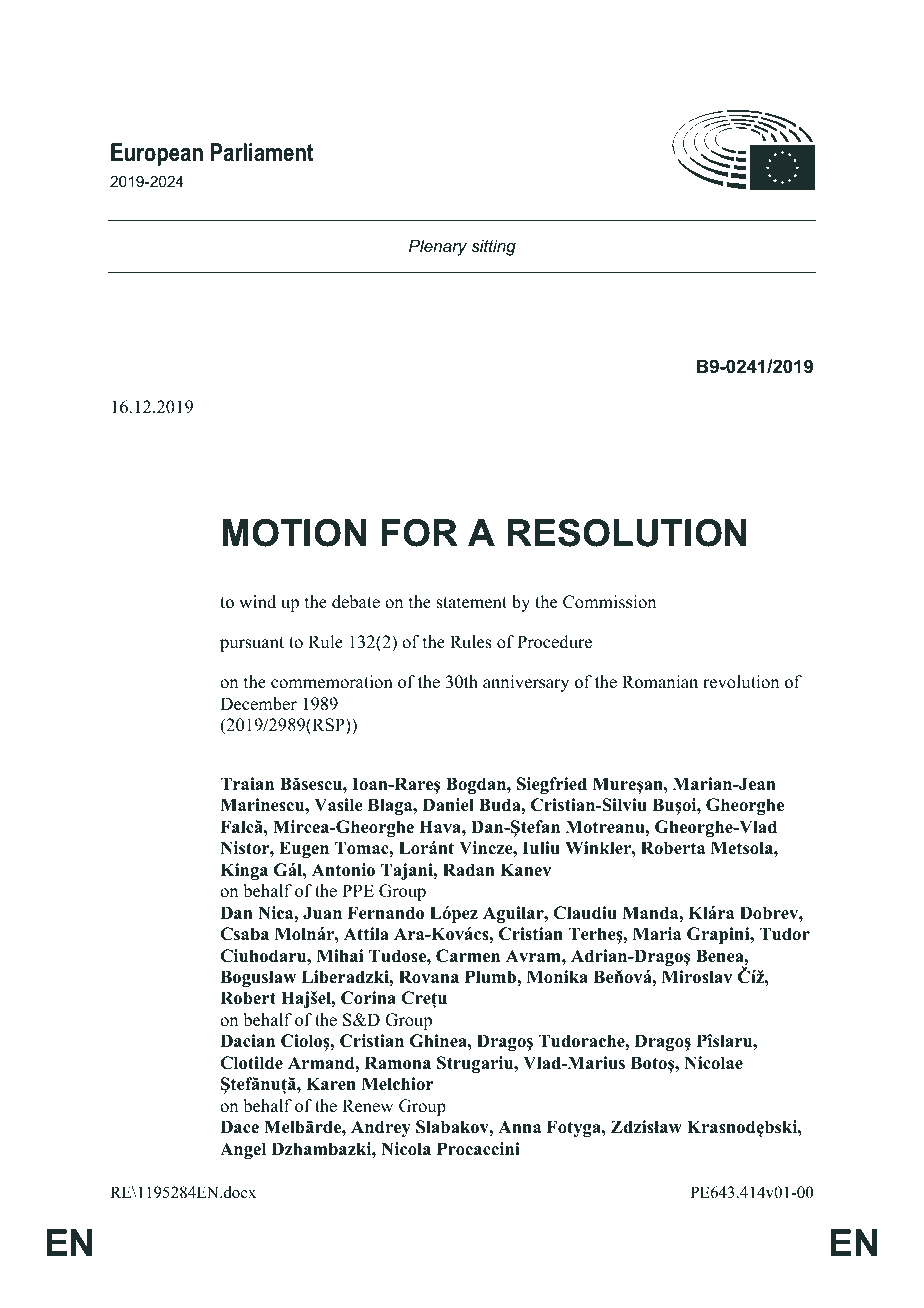  I want to click on sitting, so click(493, 247).
